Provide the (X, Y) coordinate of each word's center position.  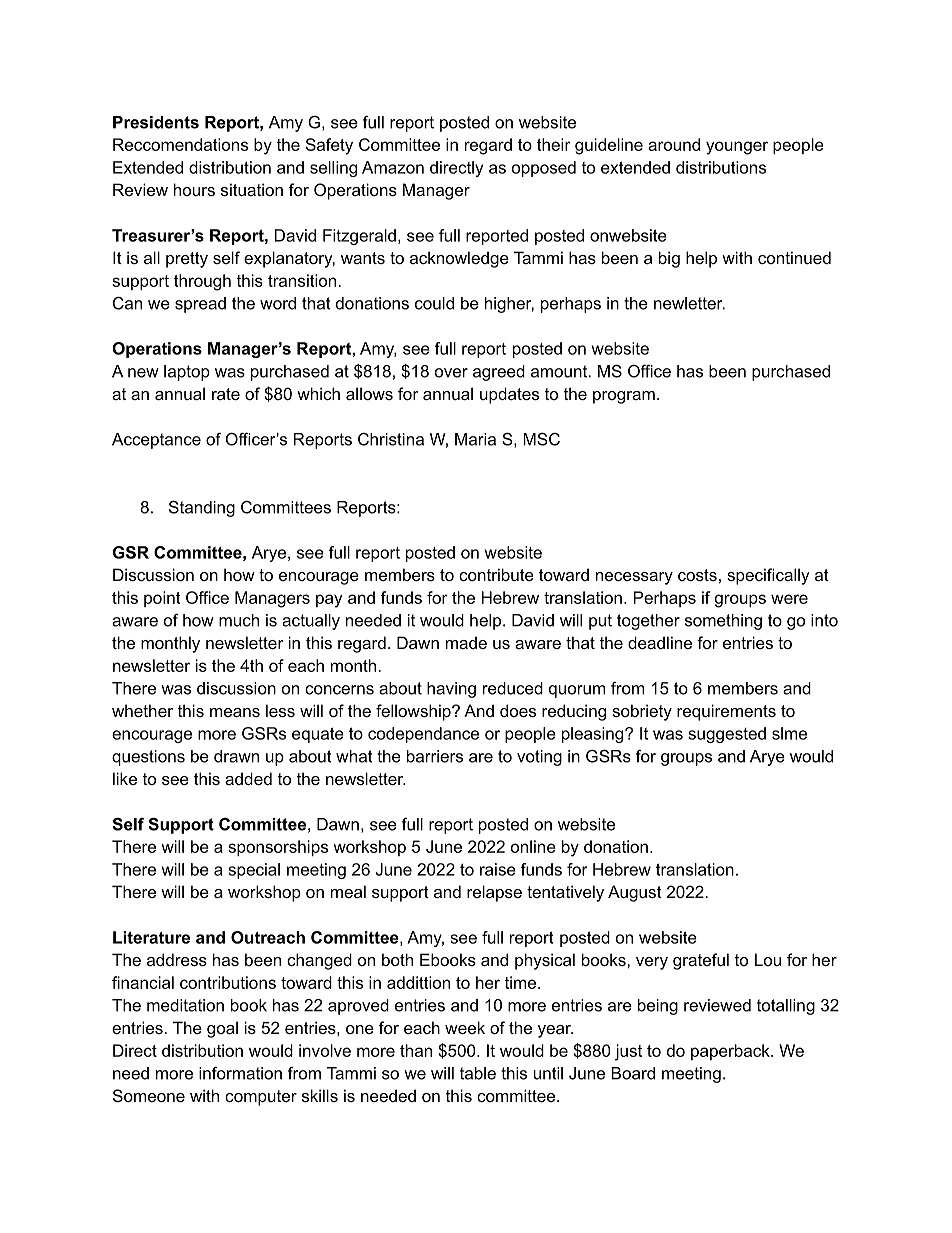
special (254, 871)
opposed (544, 169)
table (478, 1073)
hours (194, 189)
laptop (187, 373)
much (239, 620)
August (635, 893)
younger (737, 148)
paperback (731, 1052)
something (723, 622)
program (624, 397)
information (240, 1073)
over (451, 373)
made (466, 642)
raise (498, 869)
